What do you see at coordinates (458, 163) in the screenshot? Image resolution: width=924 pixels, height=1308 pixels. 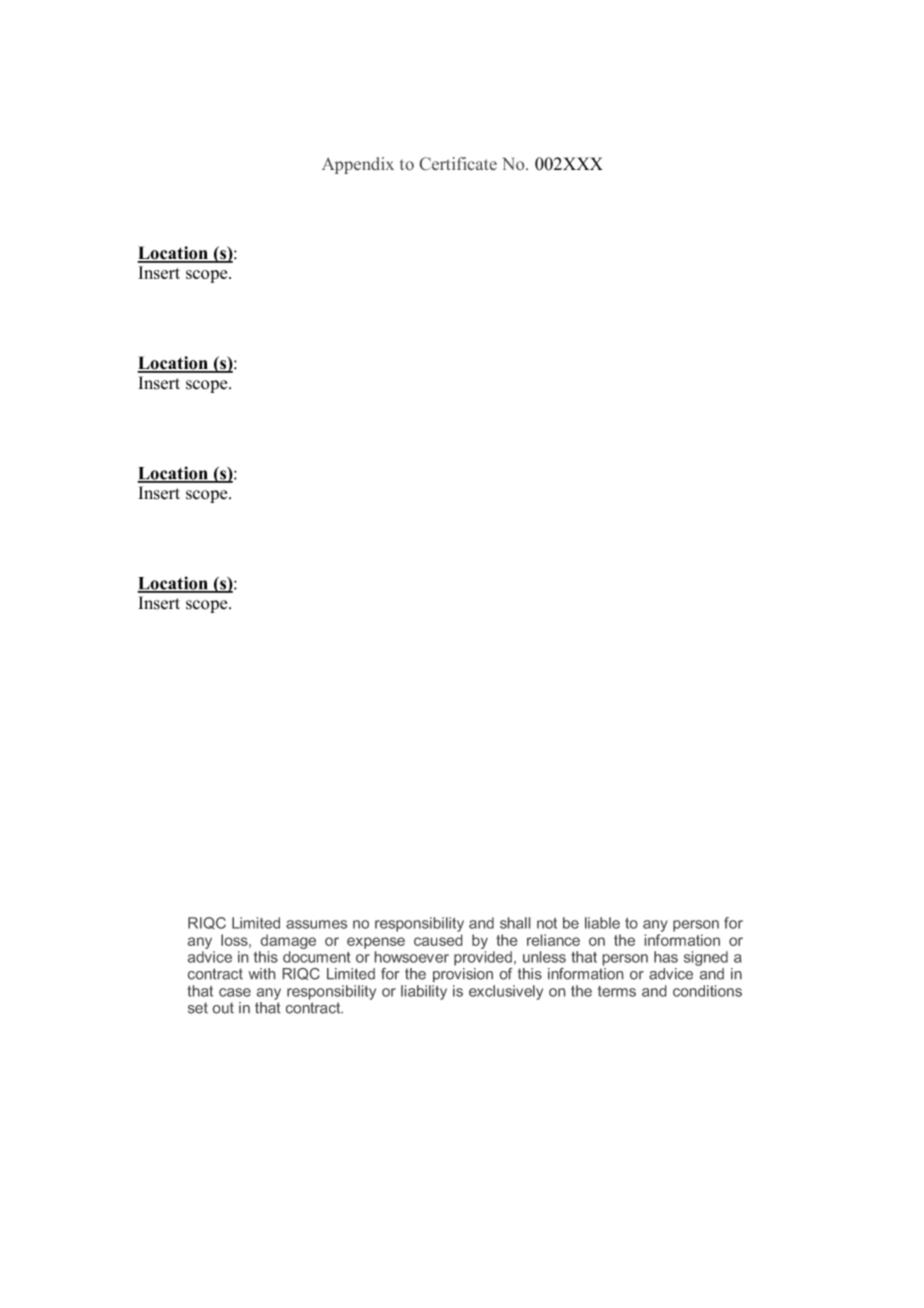 I see `Certificate` at bounding box center [458, 163].
